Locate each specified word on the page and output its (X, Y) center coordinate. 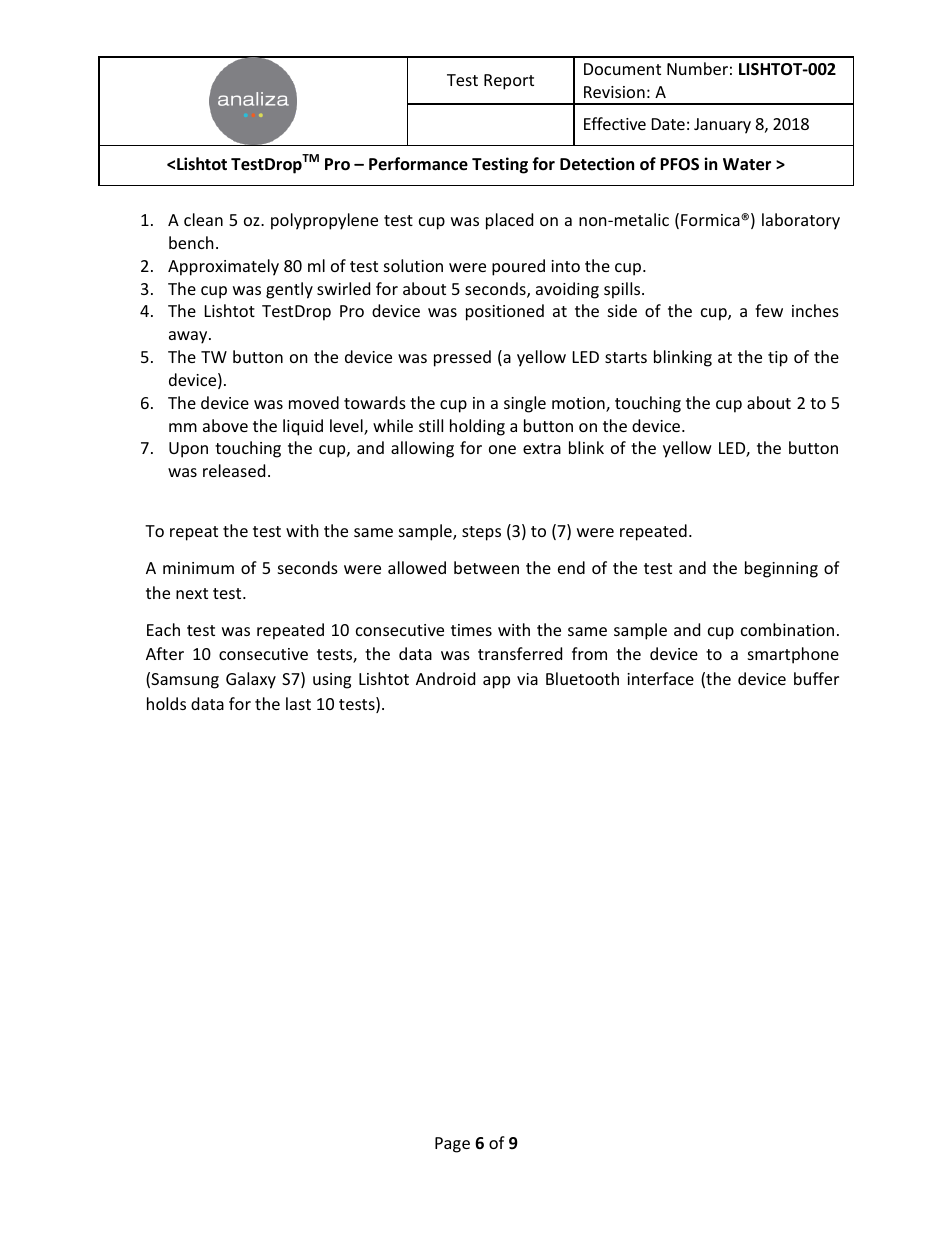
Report (509, 82)
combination (787, 629)
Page (452, 1145)
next (192, 593)
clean (203, 219)
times (471, 630)
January (722, 126)
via (527, 679)
